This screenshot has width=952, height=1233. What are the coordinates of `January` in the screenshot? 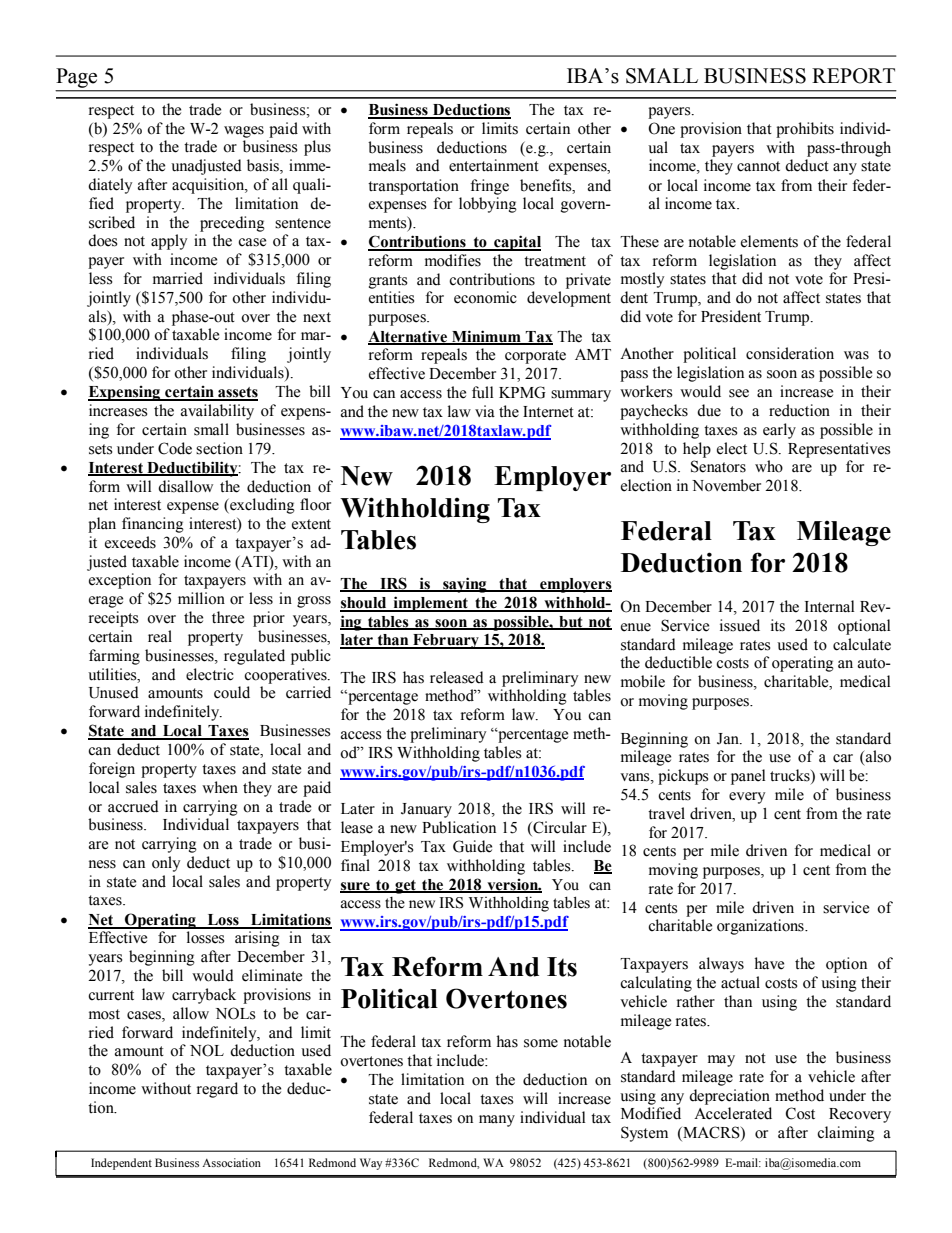 It's located at (426, 810).
